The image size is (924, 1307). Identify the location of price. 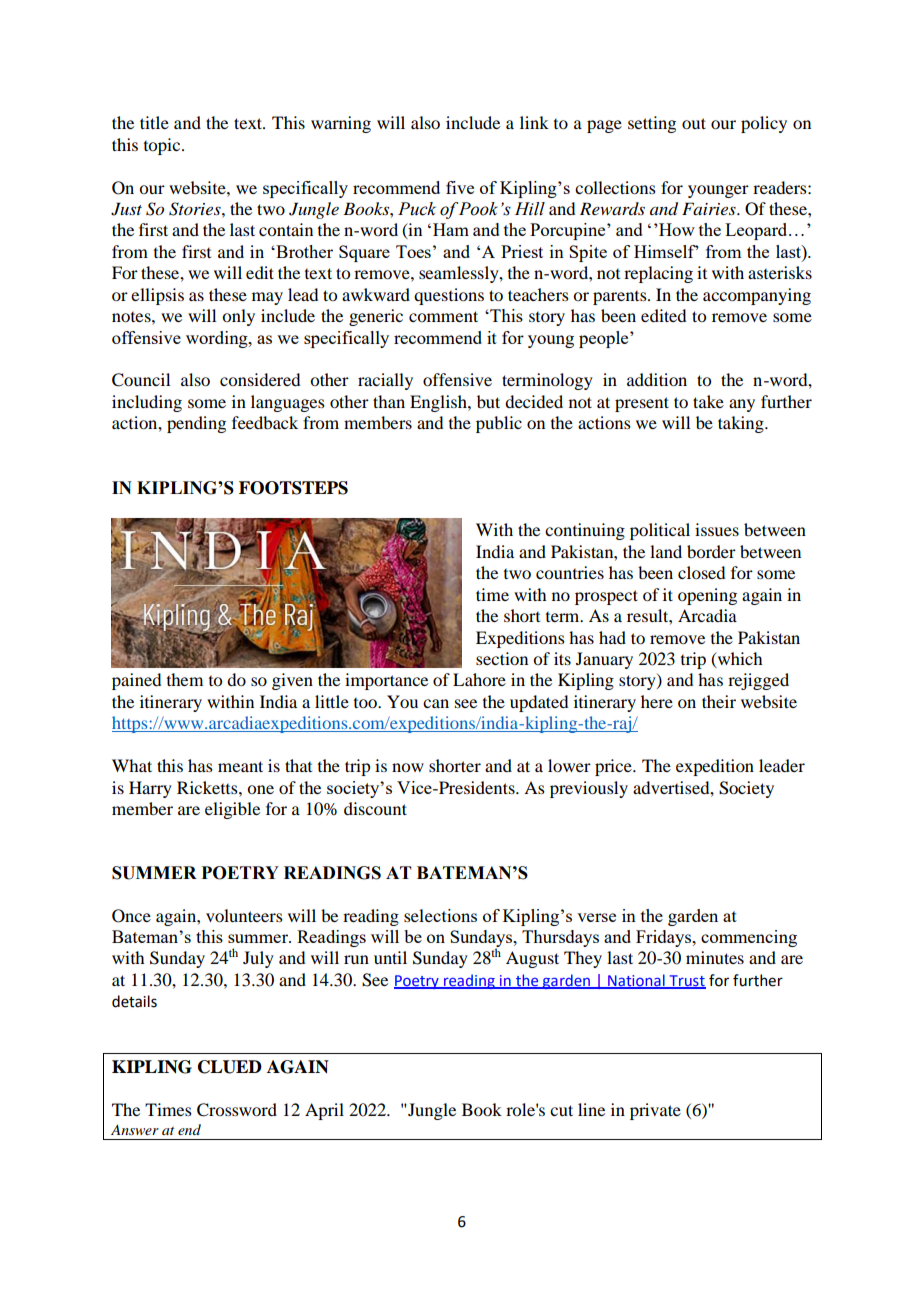
(614, 767).
